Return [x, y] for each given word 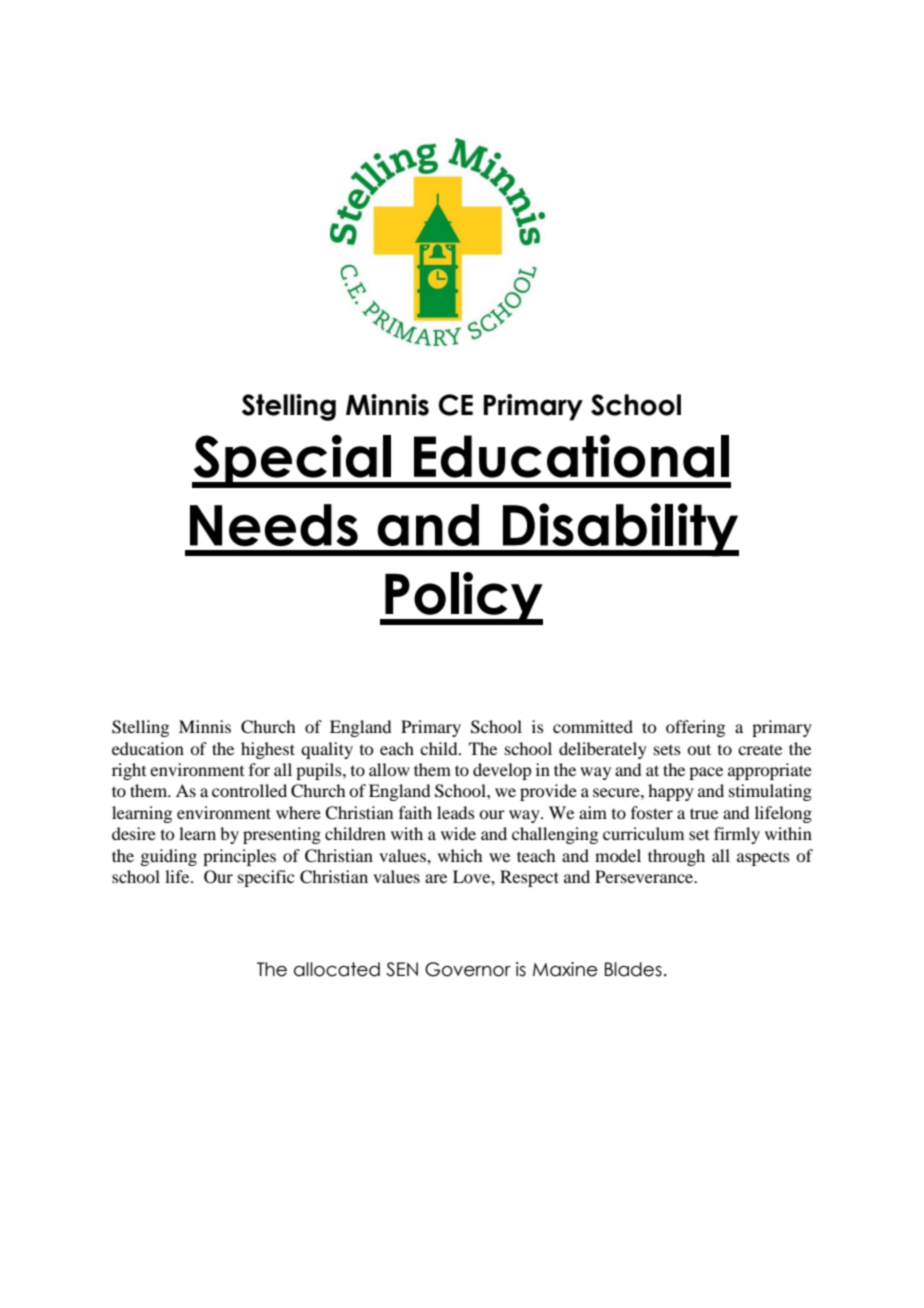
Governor [468, 969]
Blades [633, 969]
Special [292, 461]
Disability [619, 530]
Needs [274, 525]
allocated [337, 969]
